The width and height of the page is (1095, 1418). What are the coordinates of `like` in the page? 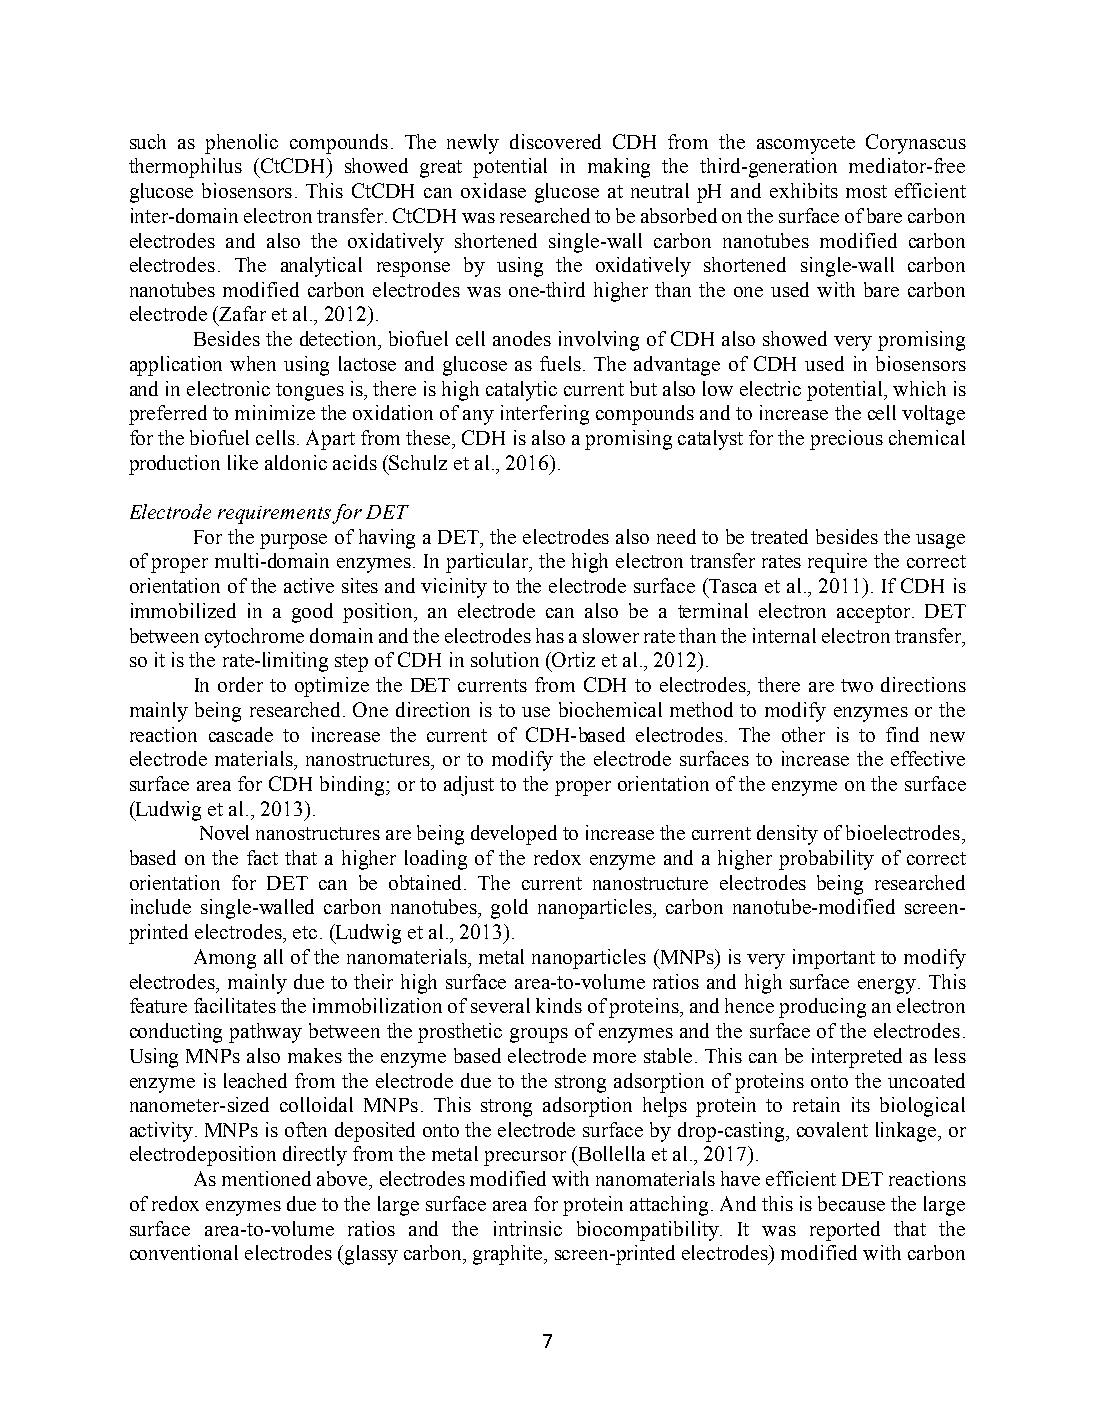 It's located at (243, 462).
